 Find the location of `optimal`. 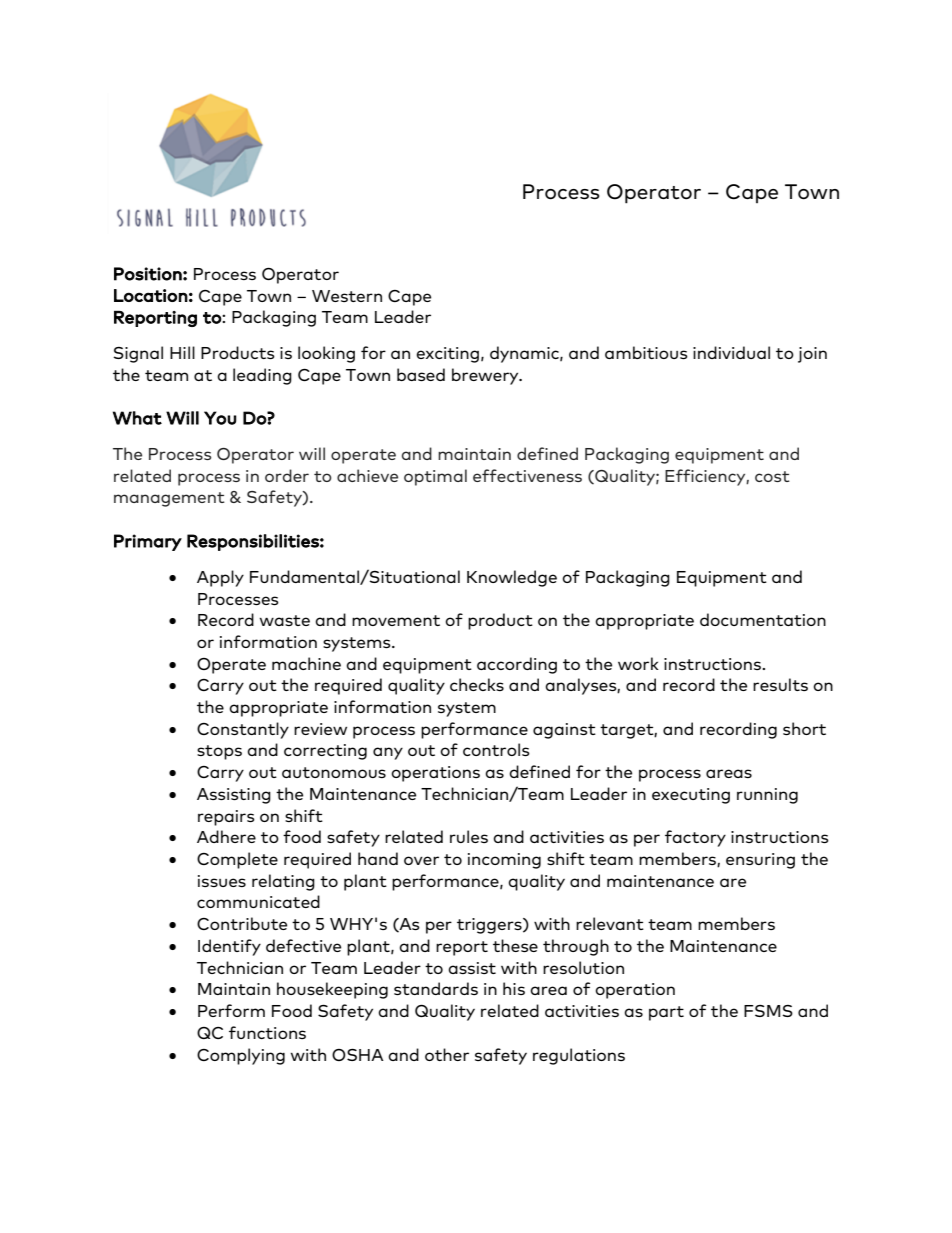

optimal is located at coordinates (435, 477).
